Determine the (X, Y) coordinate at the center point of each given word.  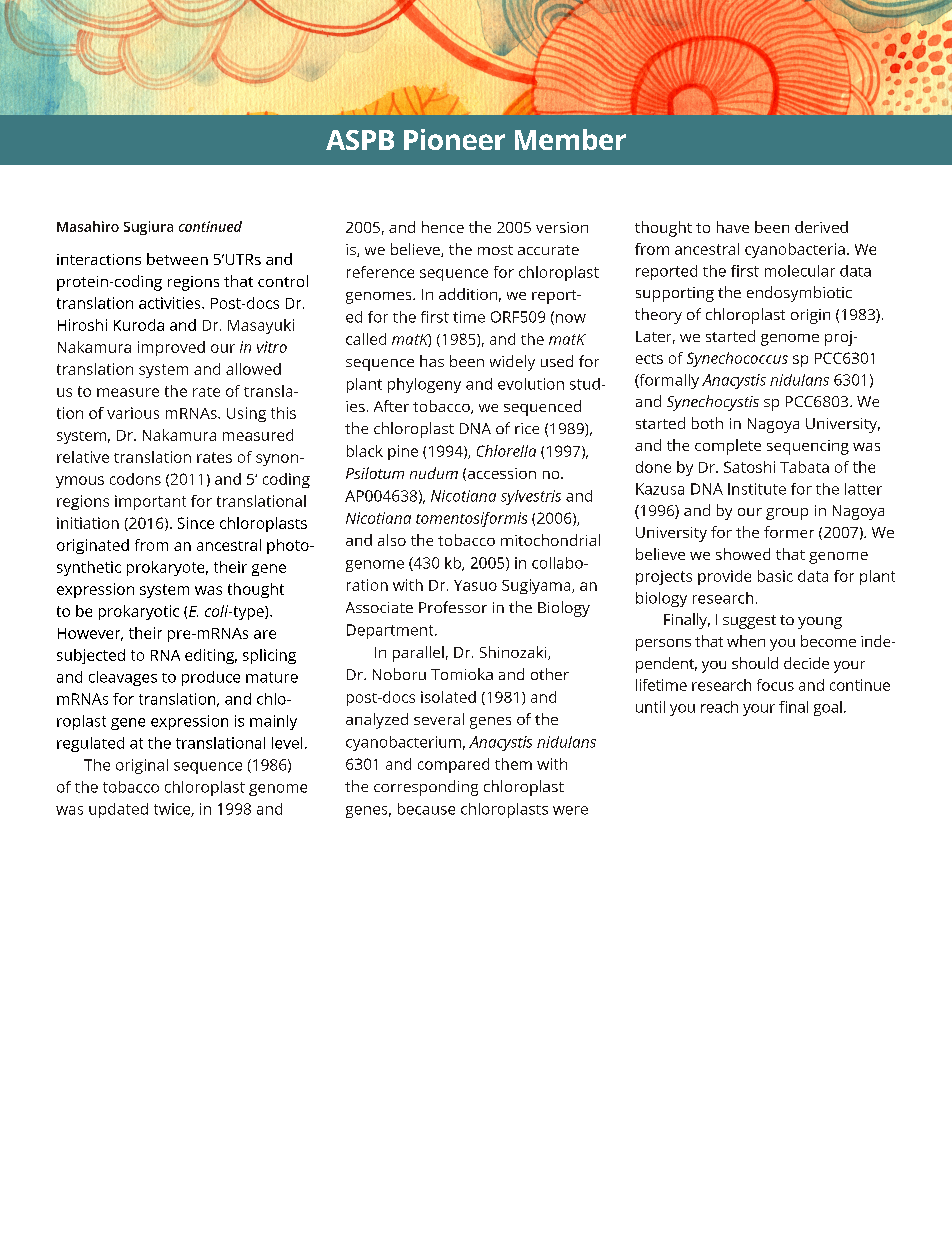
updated (118, 810)
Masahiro (88, 226)
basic (775, 576)
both (707, 423)
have (733, 227)
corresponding (426, 788)
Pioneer (454, 139)
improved (171, 348)
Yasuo (475, 585)
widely (512, 363)
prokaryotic (139, 612)
